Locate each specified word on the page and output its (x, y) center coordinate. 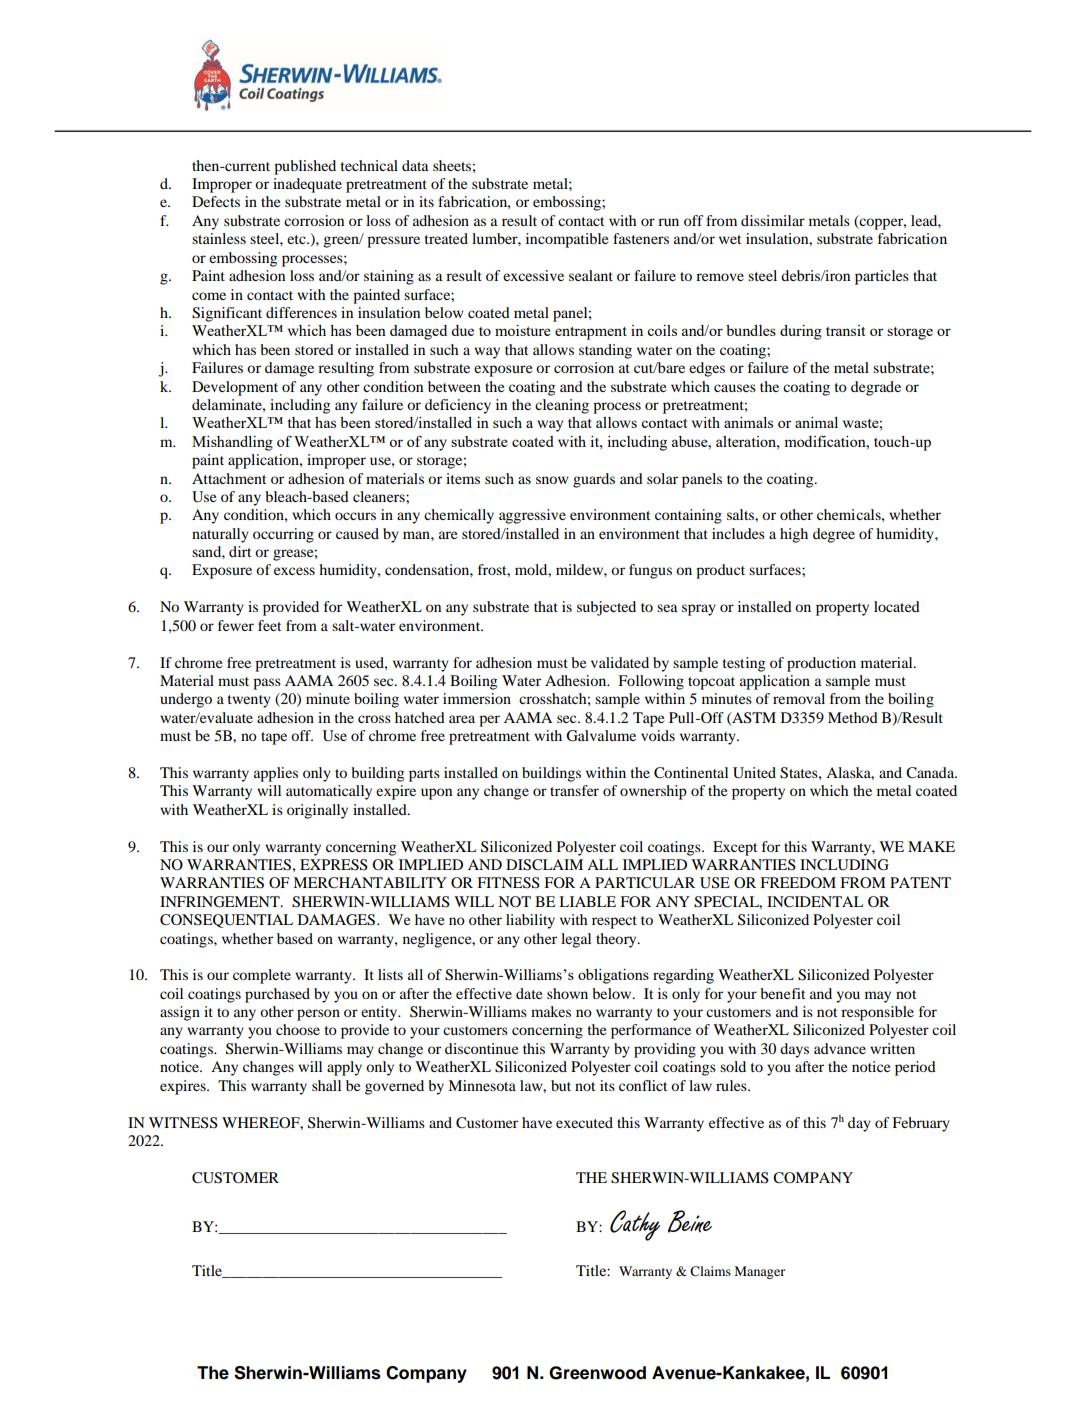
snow (552, 480)
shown (567, 993)
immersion (477, 698)
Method (853, 717)
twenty (249, 701)
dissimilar (773, 220)
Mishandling (232, 443)
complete (262, 976)
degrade (876, 388)
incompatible (567, 240)
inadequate (307, 185)
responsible (877, 1013)
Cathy (635, 1225)
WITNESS (183, 1123)
